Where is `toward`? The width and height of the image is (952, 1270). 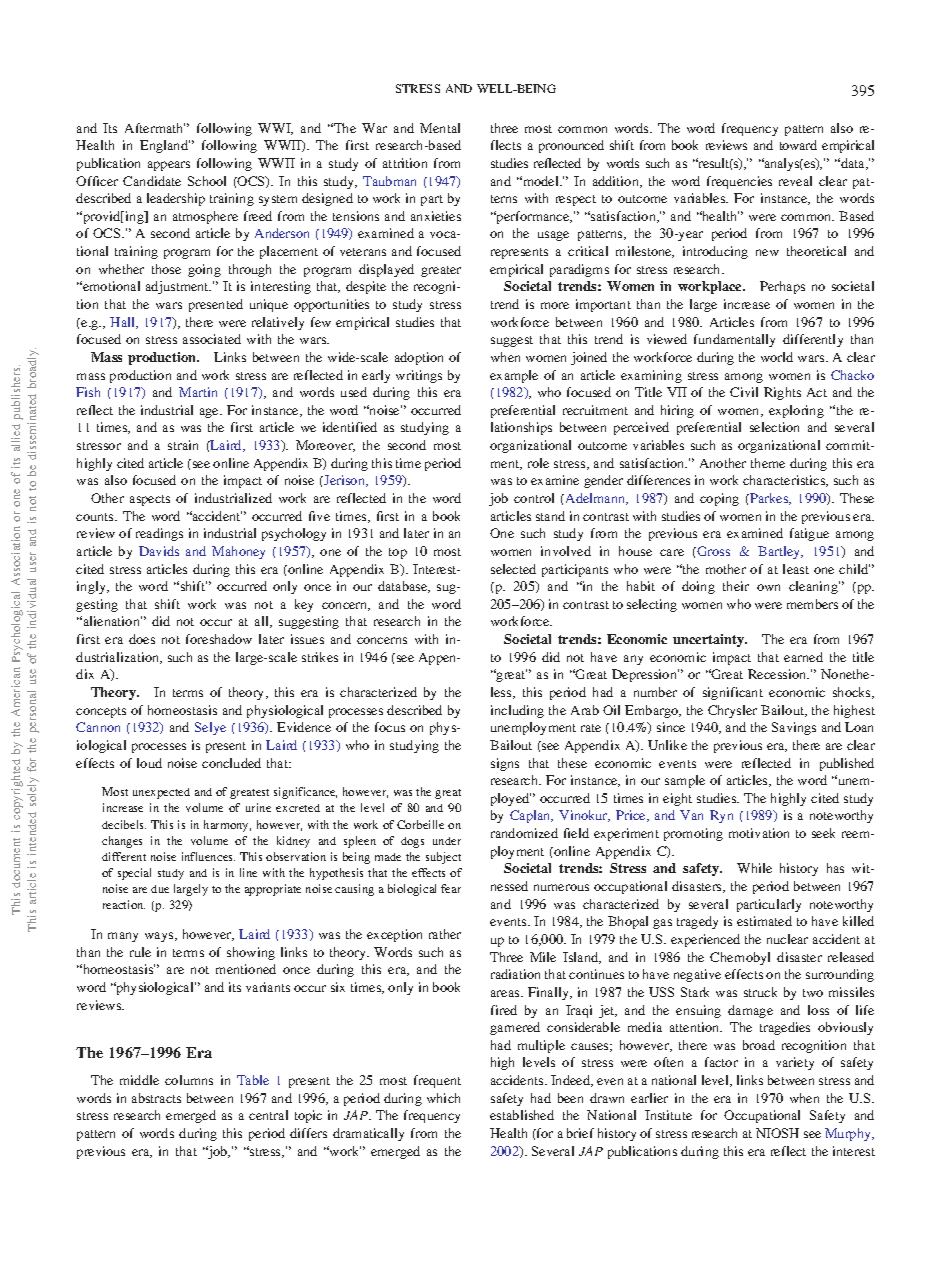
toward is located at coordinates (798, 145).
